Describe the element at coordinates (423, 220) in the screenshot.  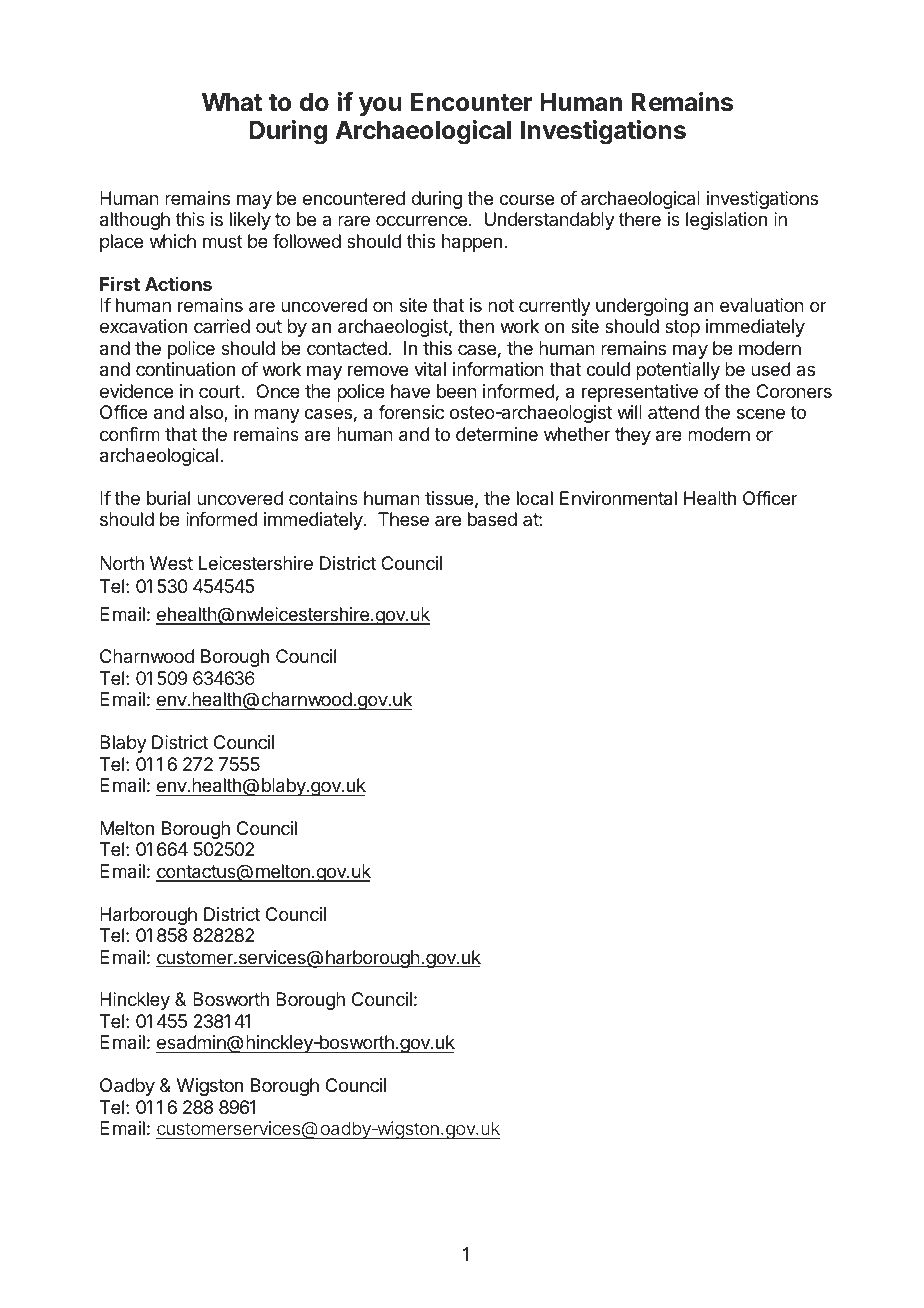
I see `occurrence` at that location.
